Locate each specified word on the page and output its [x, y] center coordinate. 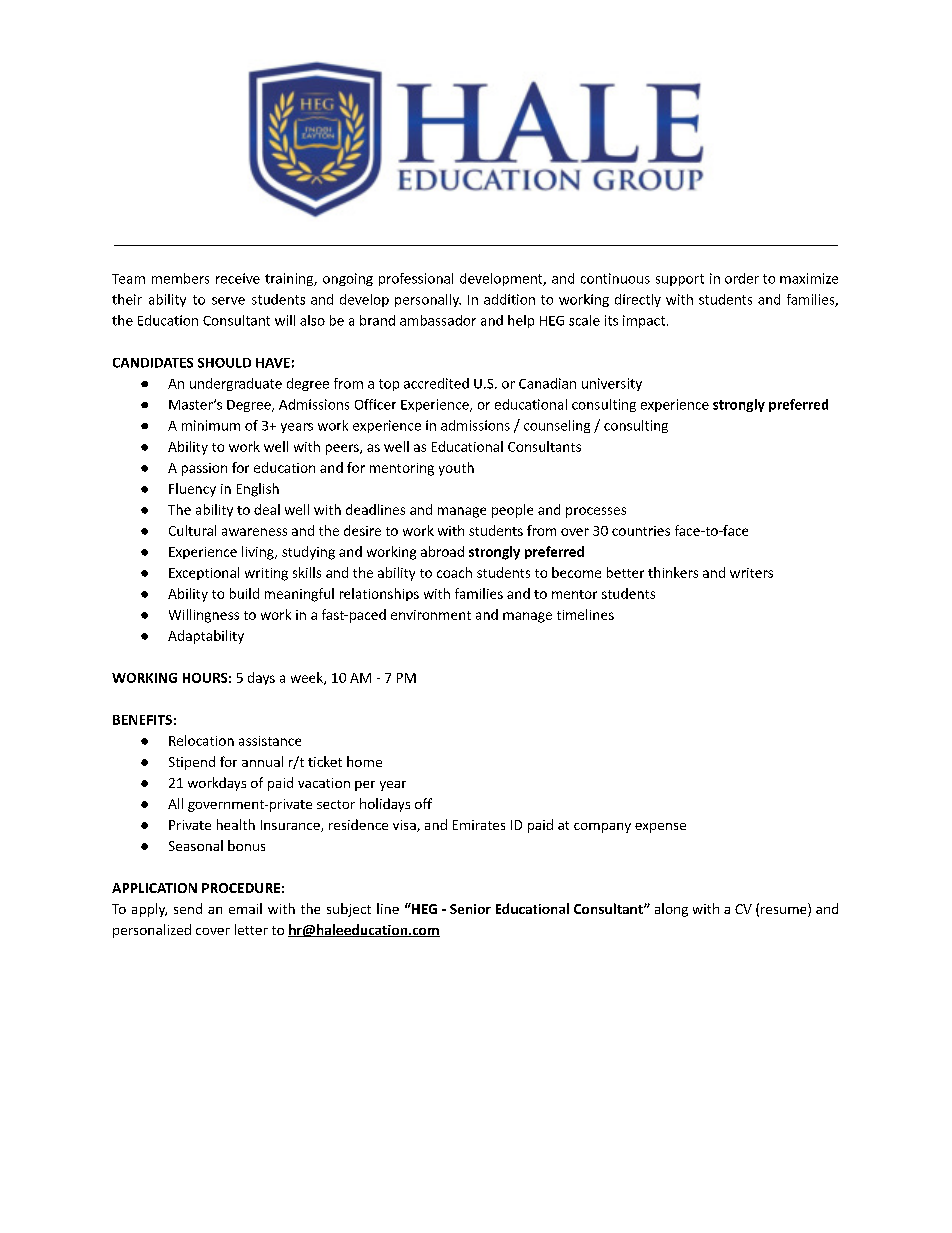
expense [660, 828]
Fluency [192, 490]
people [512, 511]
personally [428, 300]
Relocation [201, 740]
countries [641, 531]
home [364, 761]
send [188, 908]
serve [228, 301]
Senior [470, 909]
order [742, 278]
